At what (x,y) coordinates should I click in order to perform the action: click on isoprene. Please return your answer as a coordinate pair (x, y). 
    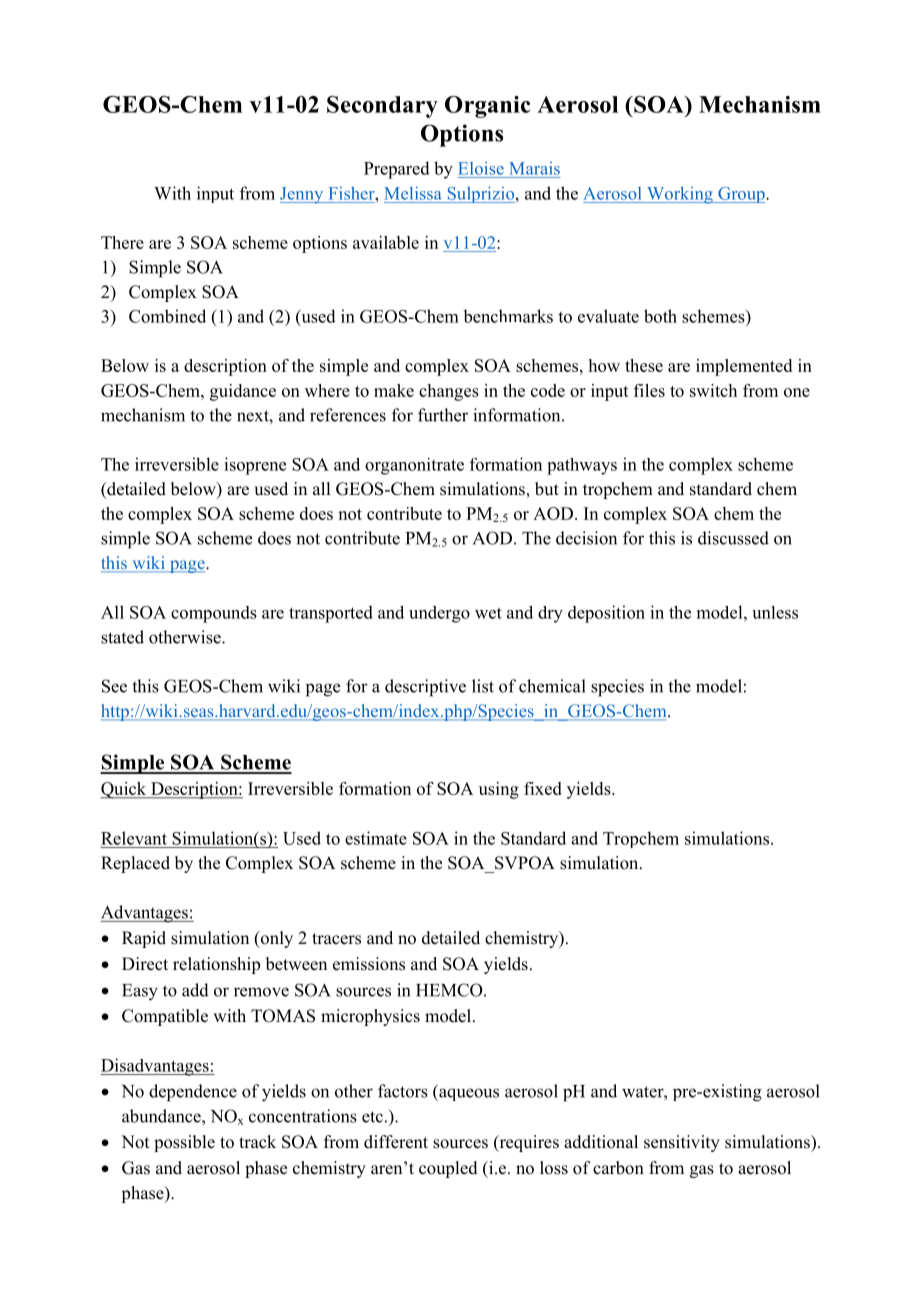
    Looking at the image, I should click on (255, 466).
